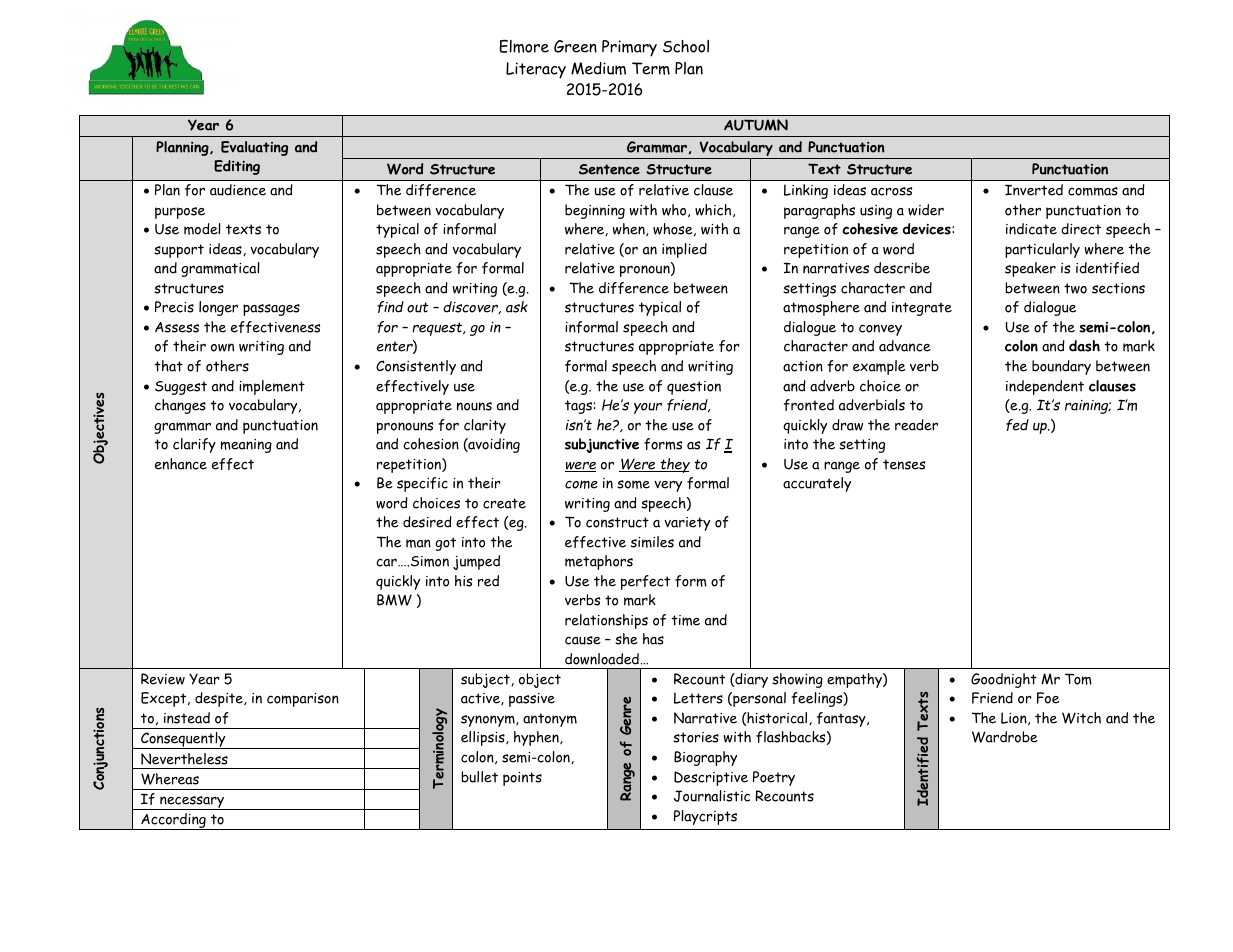 This screenshot has width=1233, height=952. Describe the element at coordinates (756, 125) in the screenshot. I see `AUTUMN` at that location.
